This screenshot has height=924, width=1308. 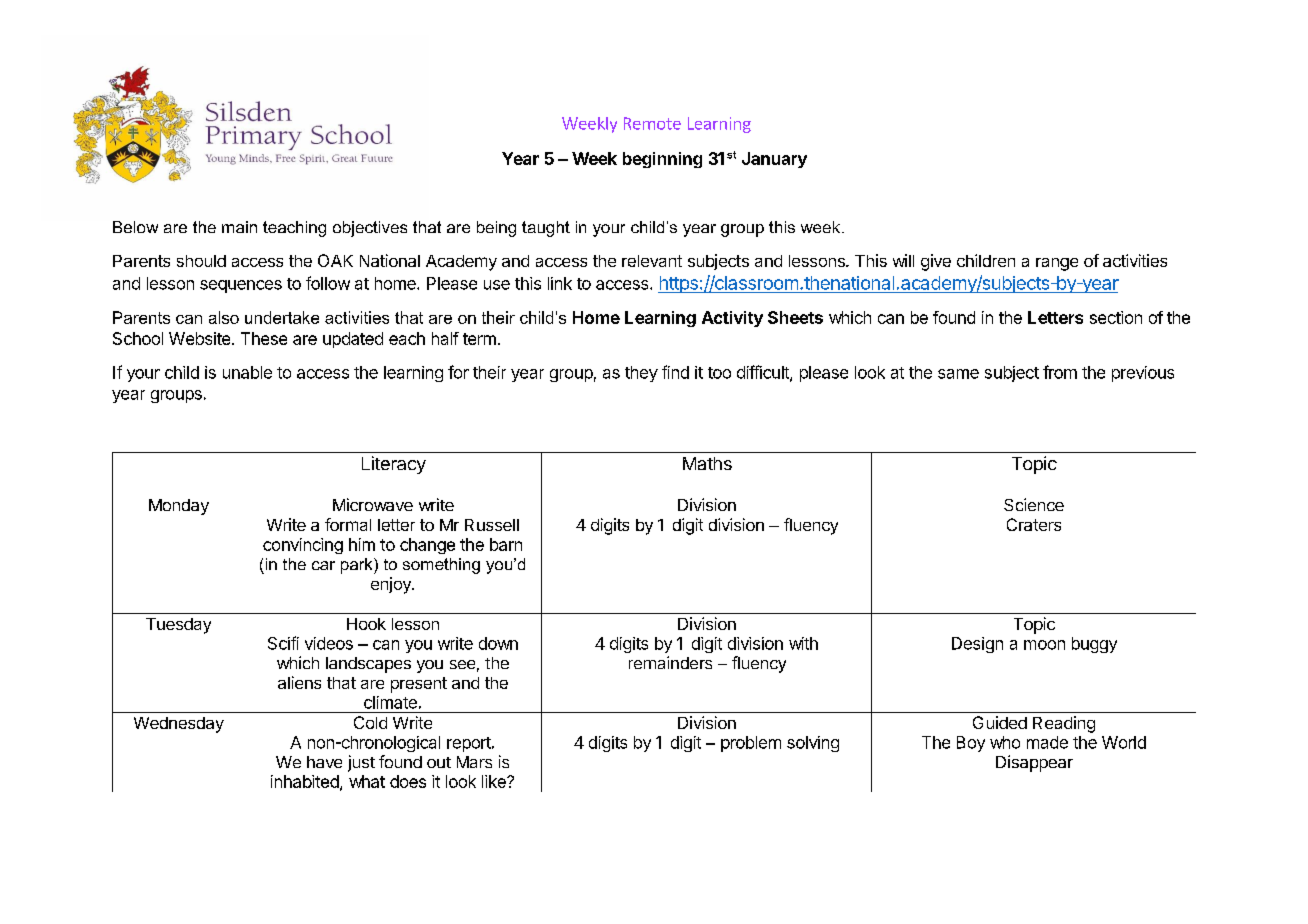 What do you see at coordinates (641, 374) in the screenshot?
I see `they` at bounding box center [641, 374].
